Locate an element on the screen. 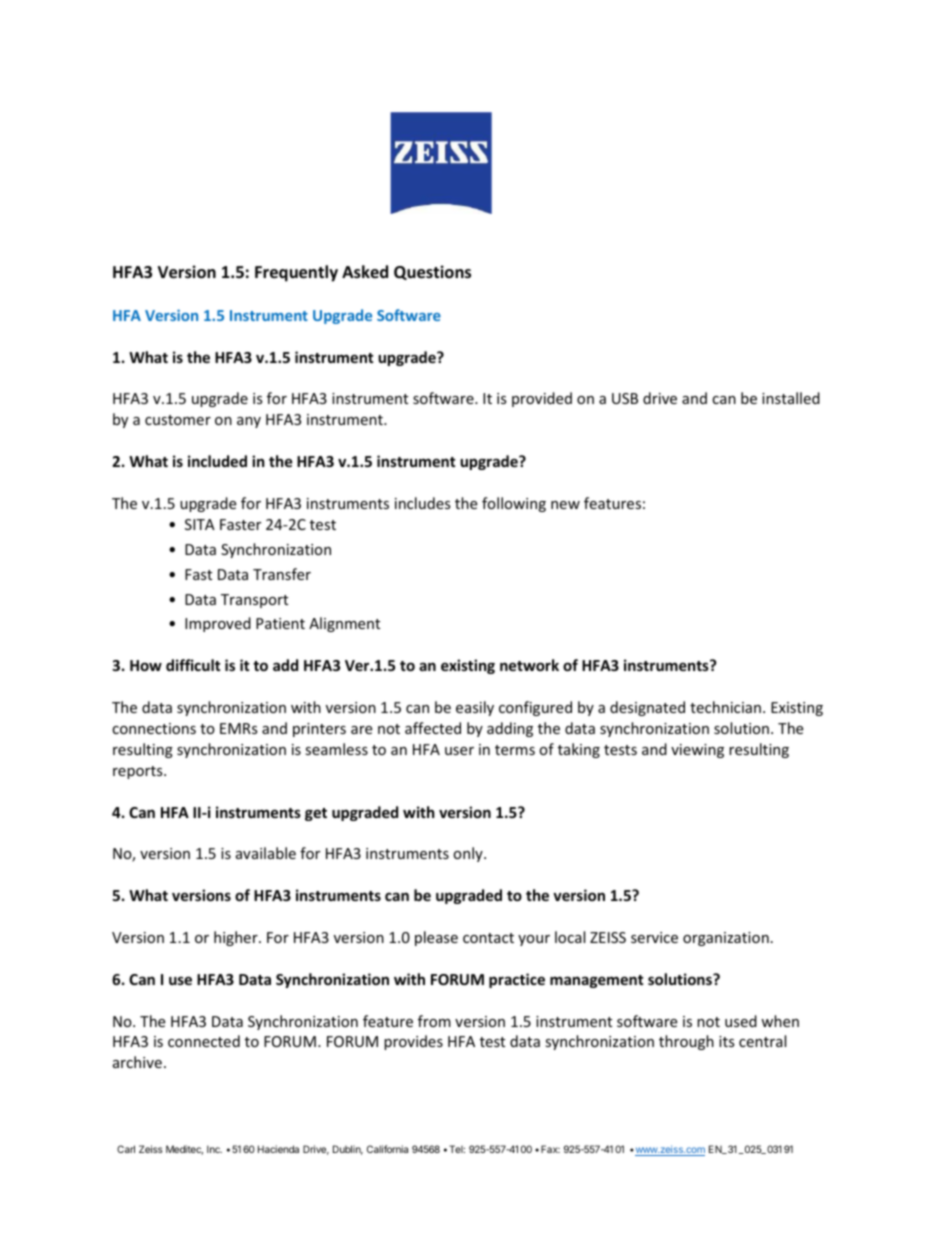 The width and height of the screenshot is (952, 1233). organization is located at coordinates (726, 939).
